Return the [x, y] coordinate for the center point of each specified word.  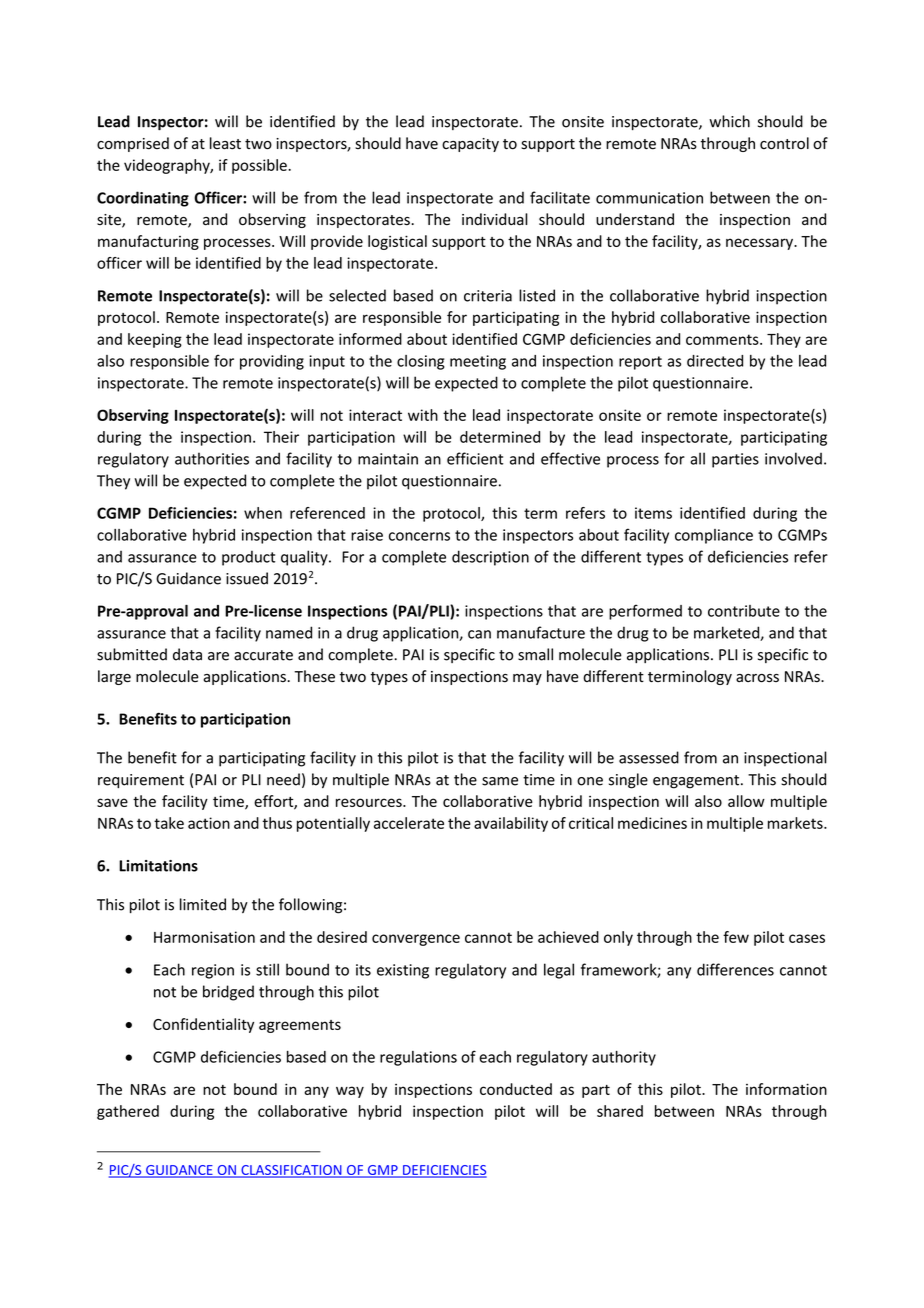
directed [715, 361]
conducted [516, 1089]
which [729, 121]
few [736, 937]
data [187, 654]
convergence [416, 940]
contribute [744, 611]
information [786, 1089]
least [225, 143]
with [423, 415]
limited [203, 904]
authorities [212, 458]
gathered [128, 1112]
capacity [470, 145]
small [535, 654]
